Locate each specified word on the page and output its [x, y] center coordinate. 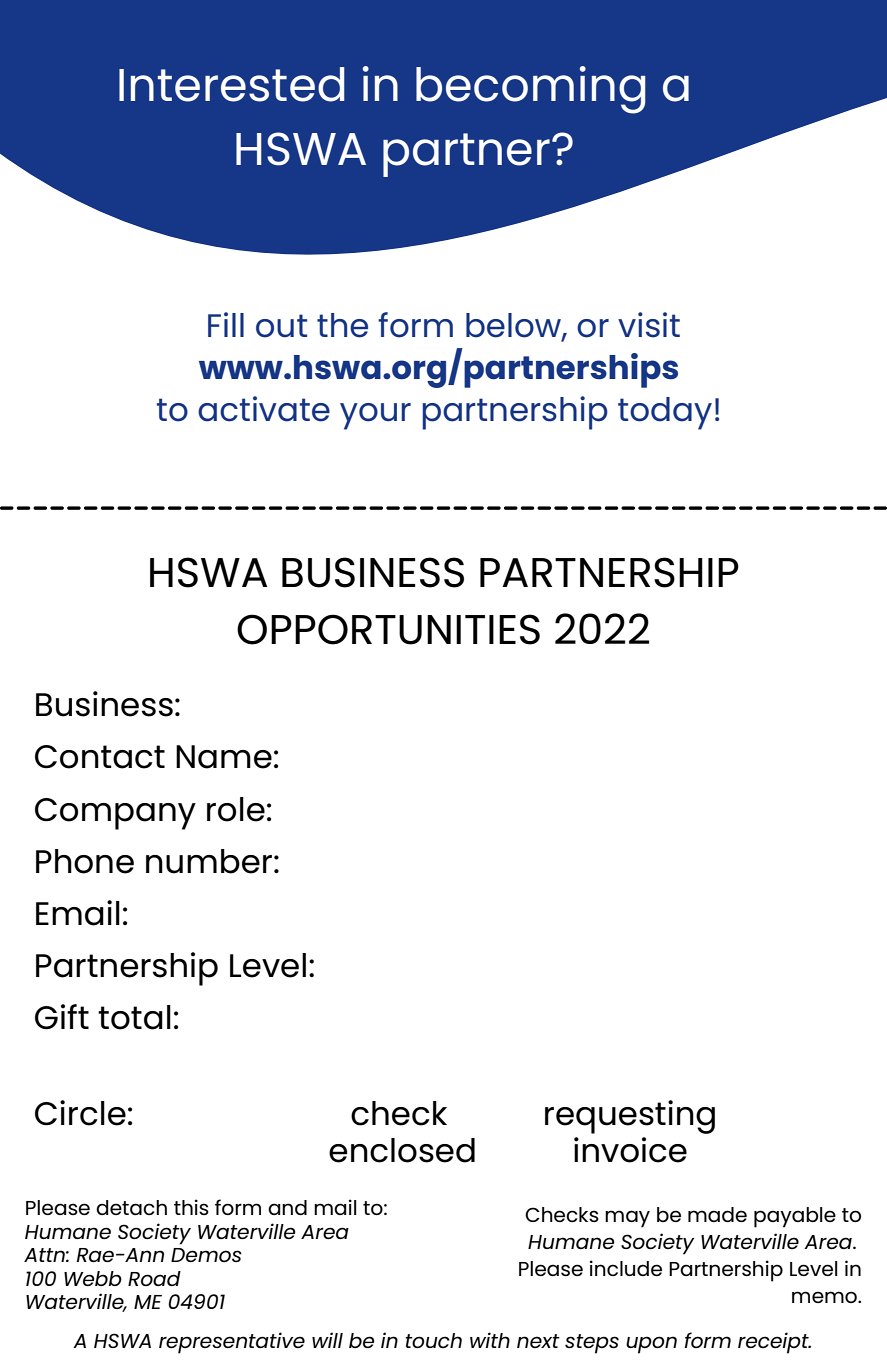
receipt [774, 1343]
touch [434, 1341]
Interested [231, 84]
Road [154, 1278]
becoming [530, 90]
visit [649, 325]
